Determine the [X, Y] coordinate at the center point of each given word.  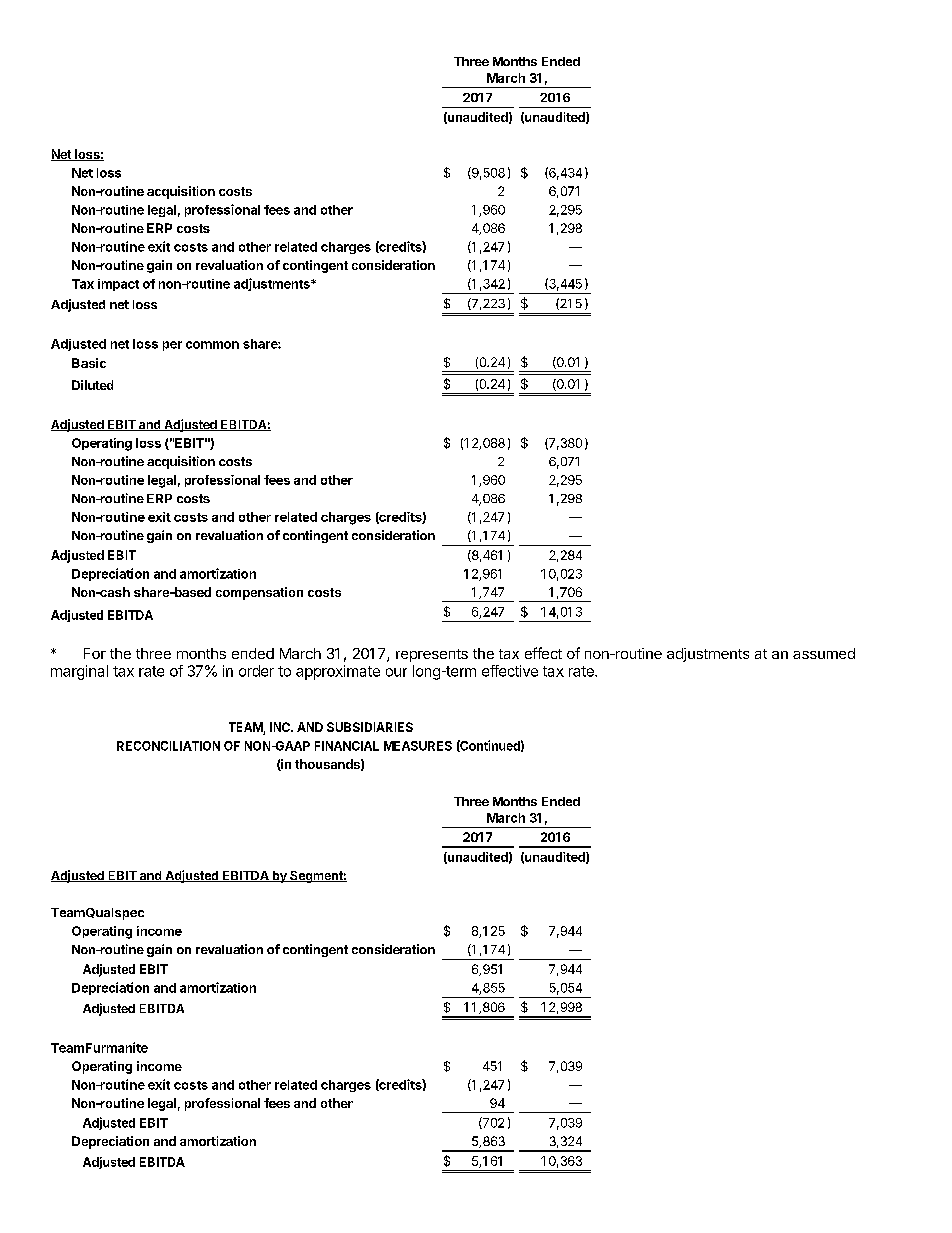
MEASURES [418, 746]
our [396, 672]
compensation [259, 593]
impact [118, 285]
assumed [824, 653]
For [95, 653]
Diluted [92, 385]
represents [432, 655]
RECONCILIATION [168, 746]
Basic [89, 363]
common [212, 345]
